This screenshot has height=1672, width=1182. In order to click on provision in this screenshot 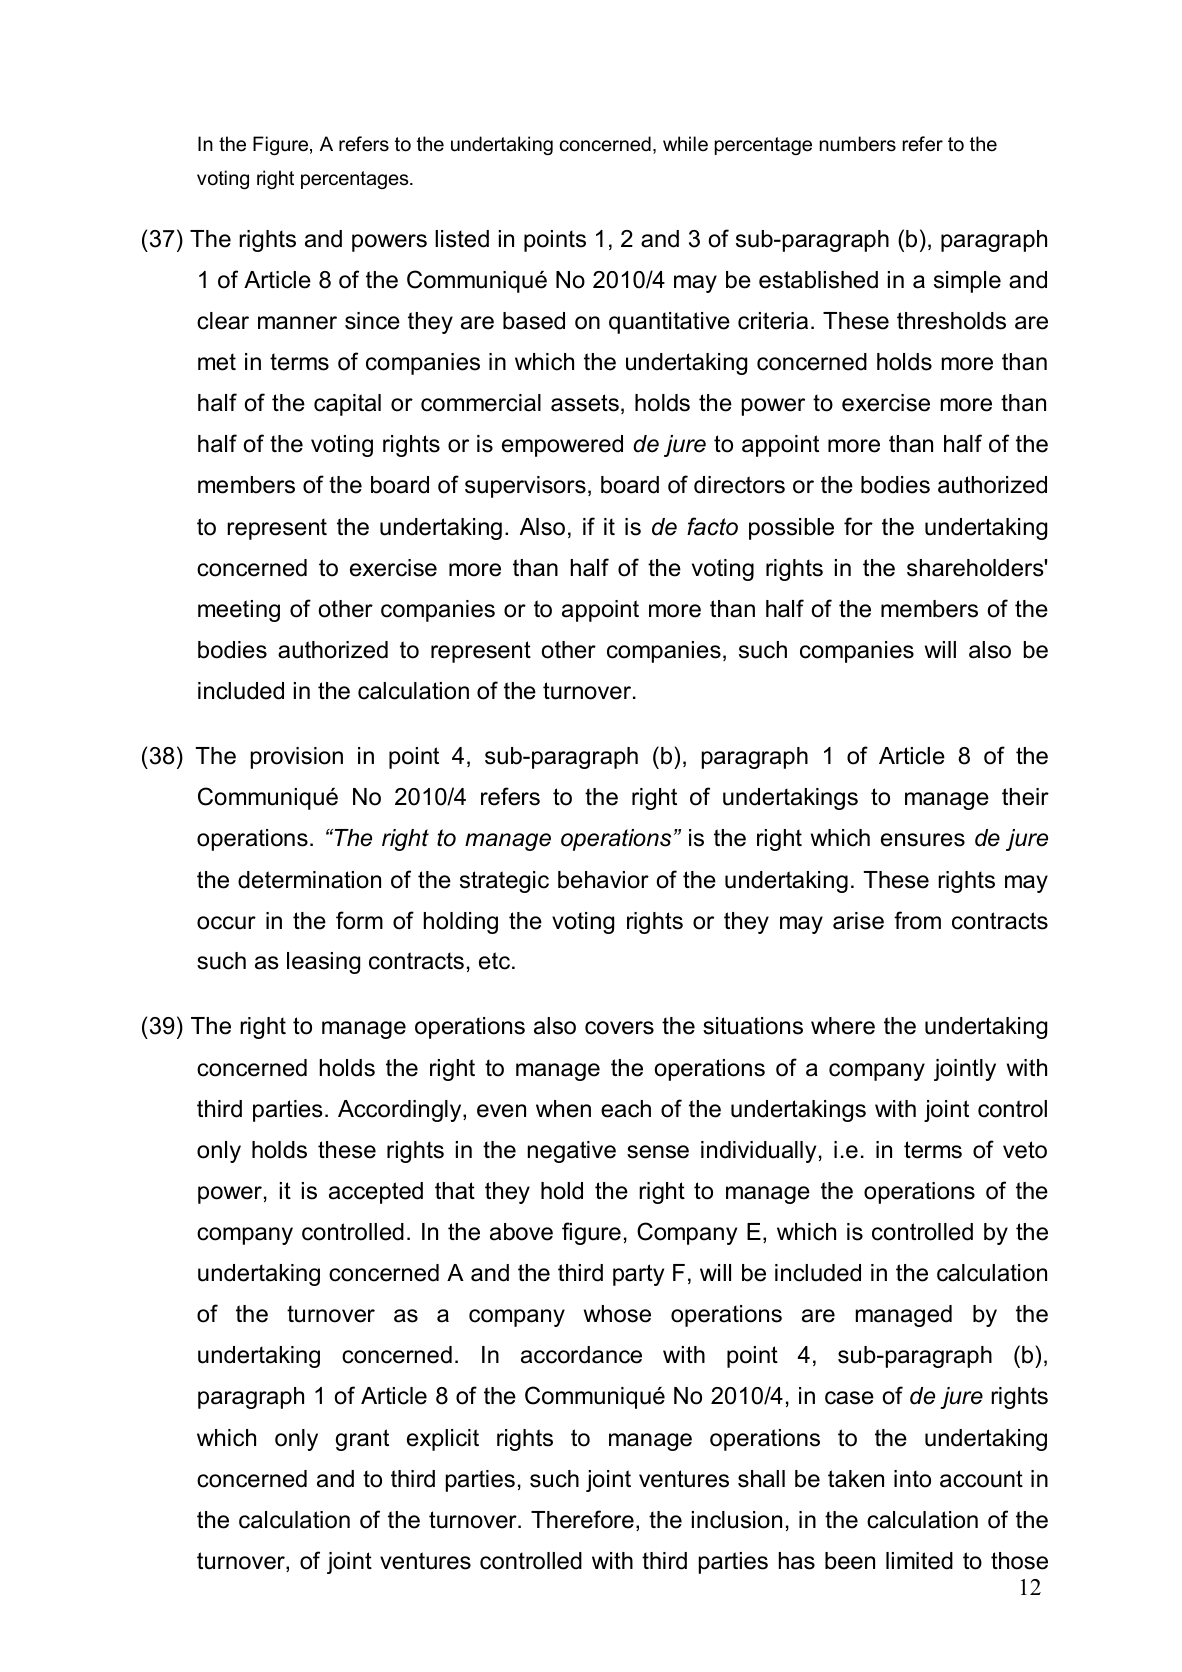, I will do `click(297, 758)`.
